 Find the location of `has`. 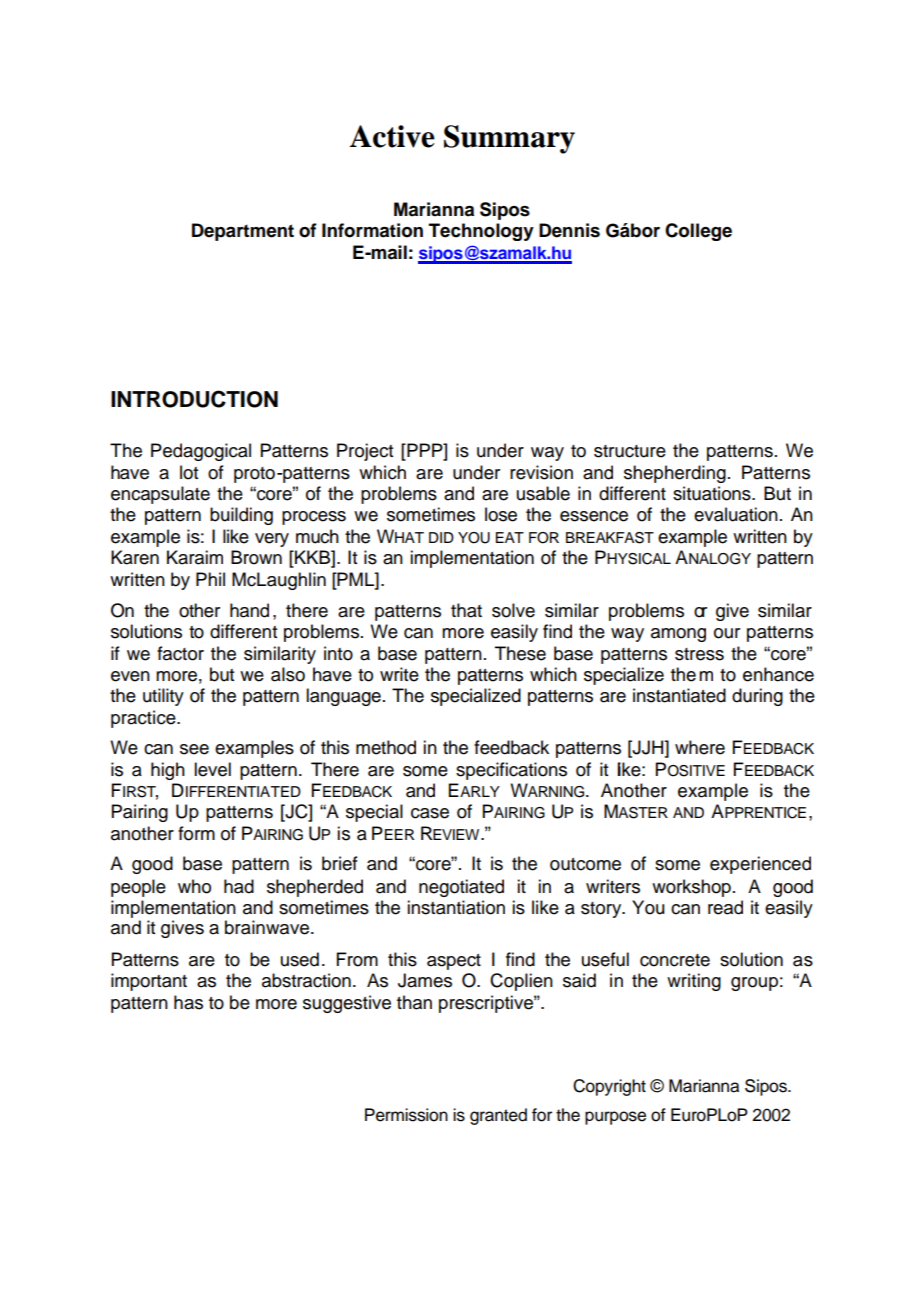

has is located at coordinates (188, 1002).
